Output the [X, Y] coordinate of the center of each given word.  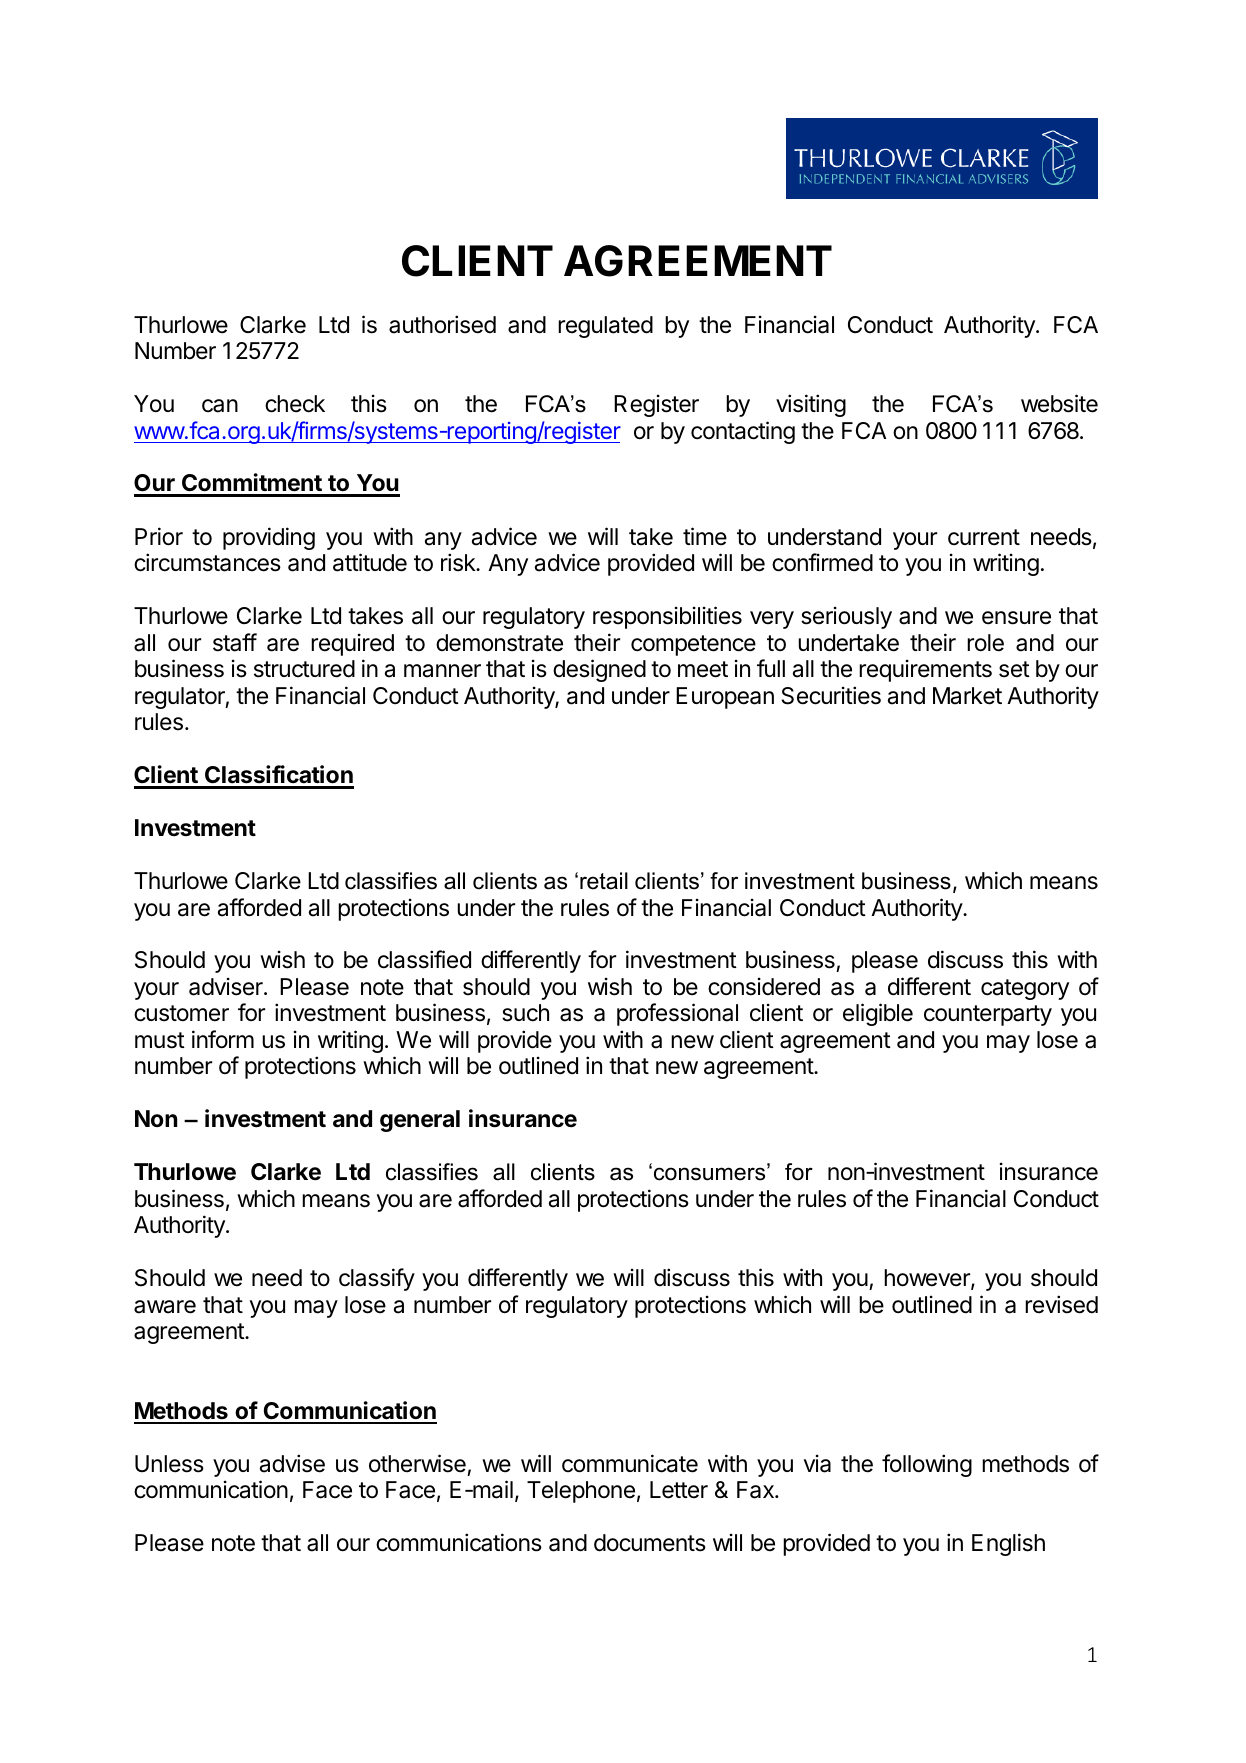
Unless [169, 1464]
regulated [605, 327]
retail [604, 881]
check [295, 404]
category [1025, 989]
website [1059, 403]
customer [181, 1013]
